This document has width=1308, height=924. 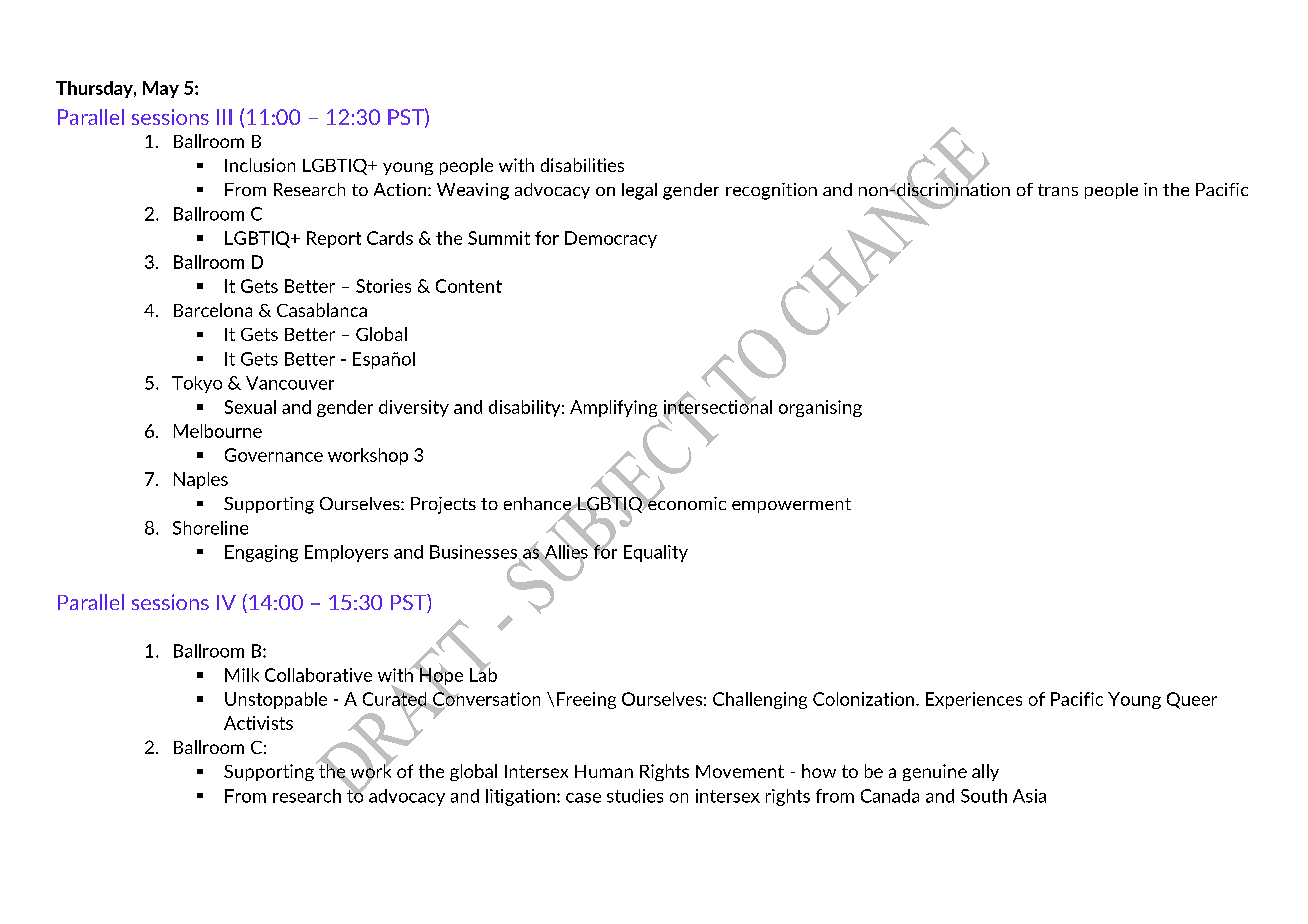 I want to click on intersectional, so click(x=717, y=406).
